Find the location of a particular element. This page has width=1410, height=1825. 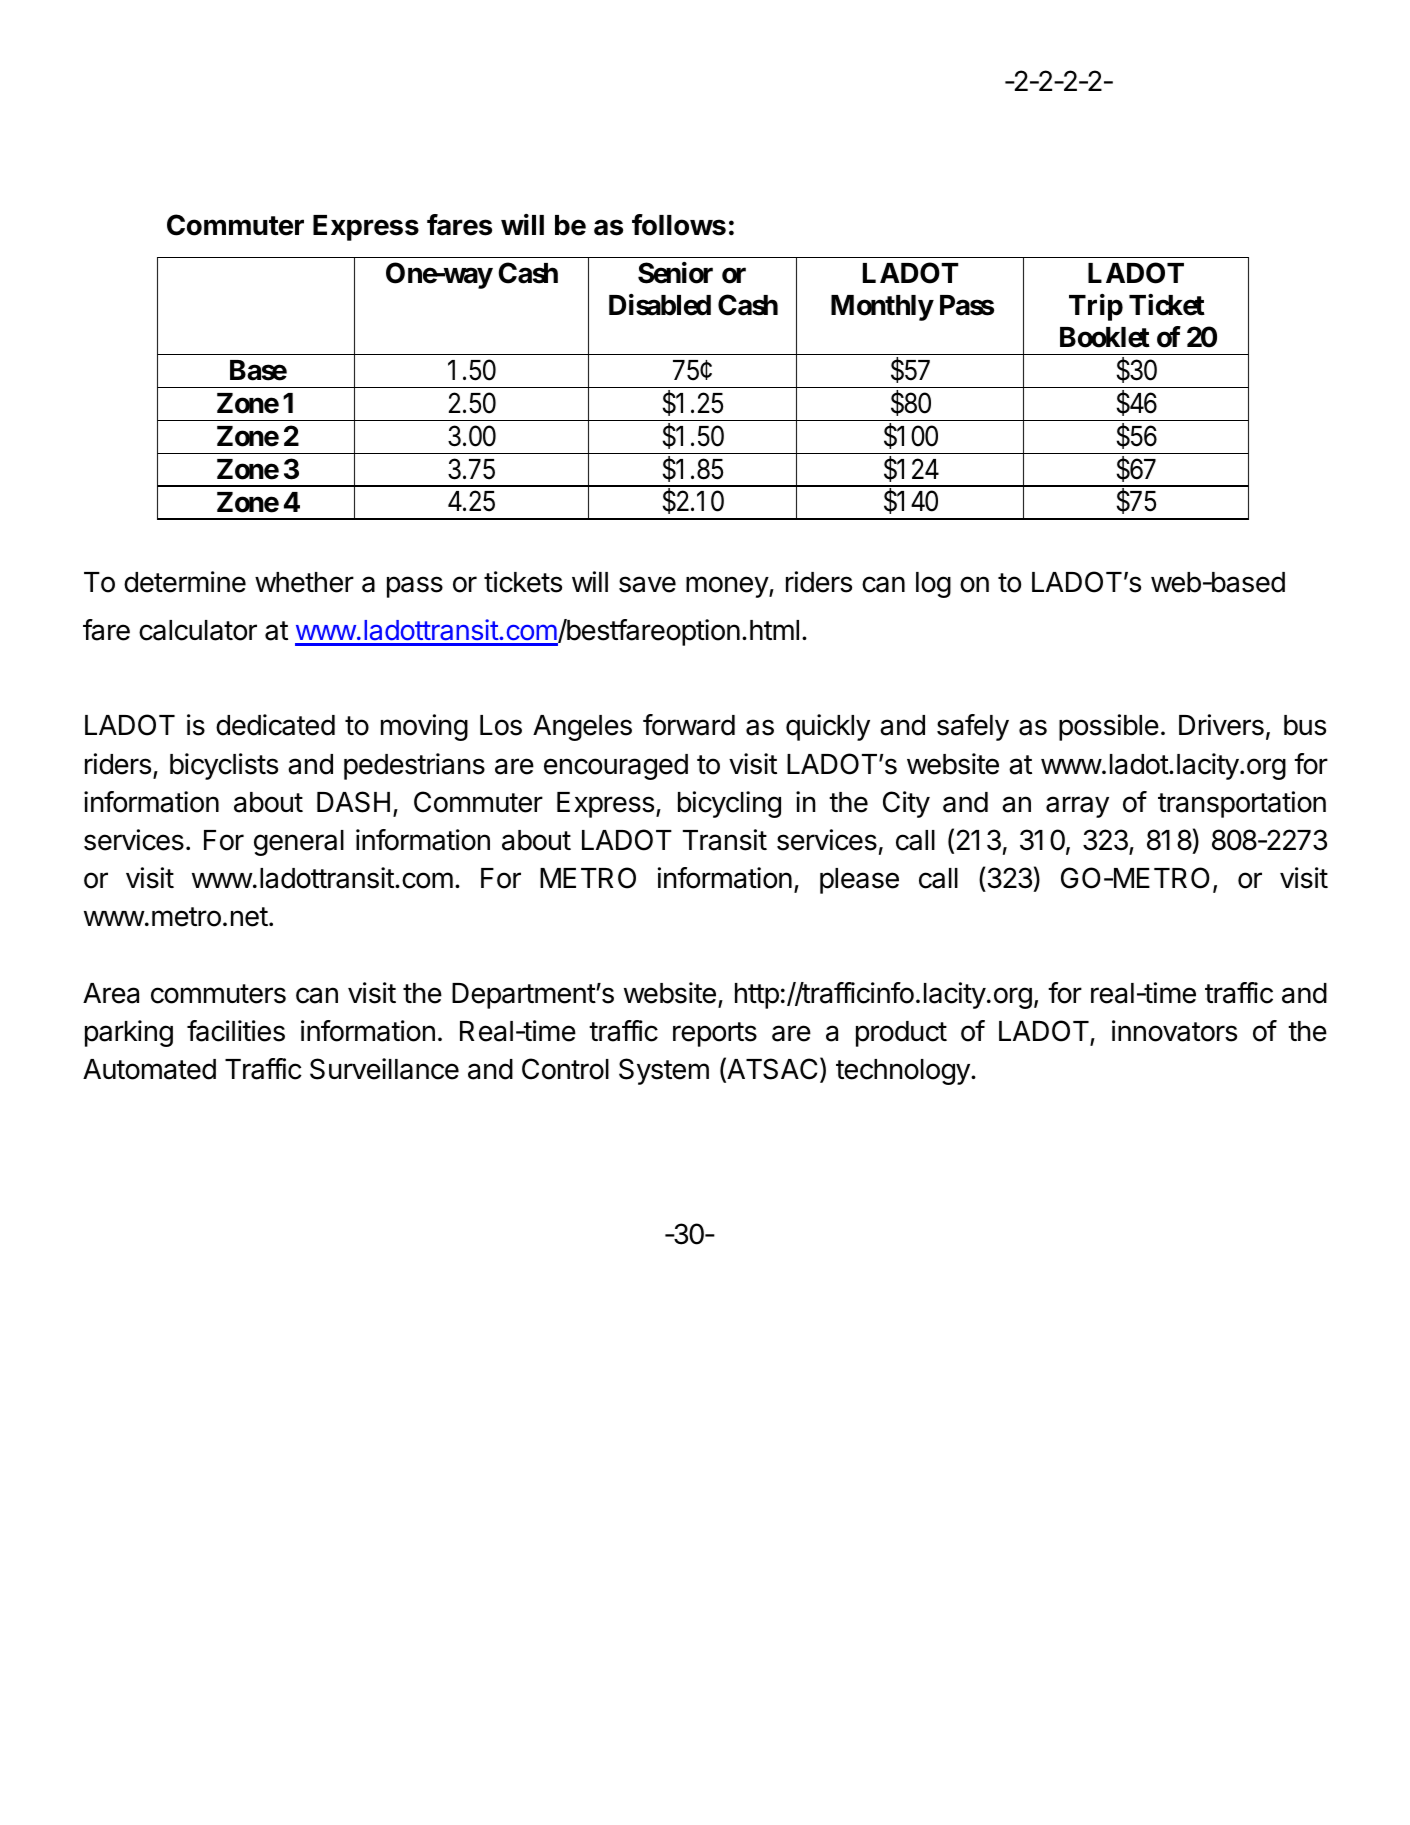

facilities is located at coordinates (236, 1031).
